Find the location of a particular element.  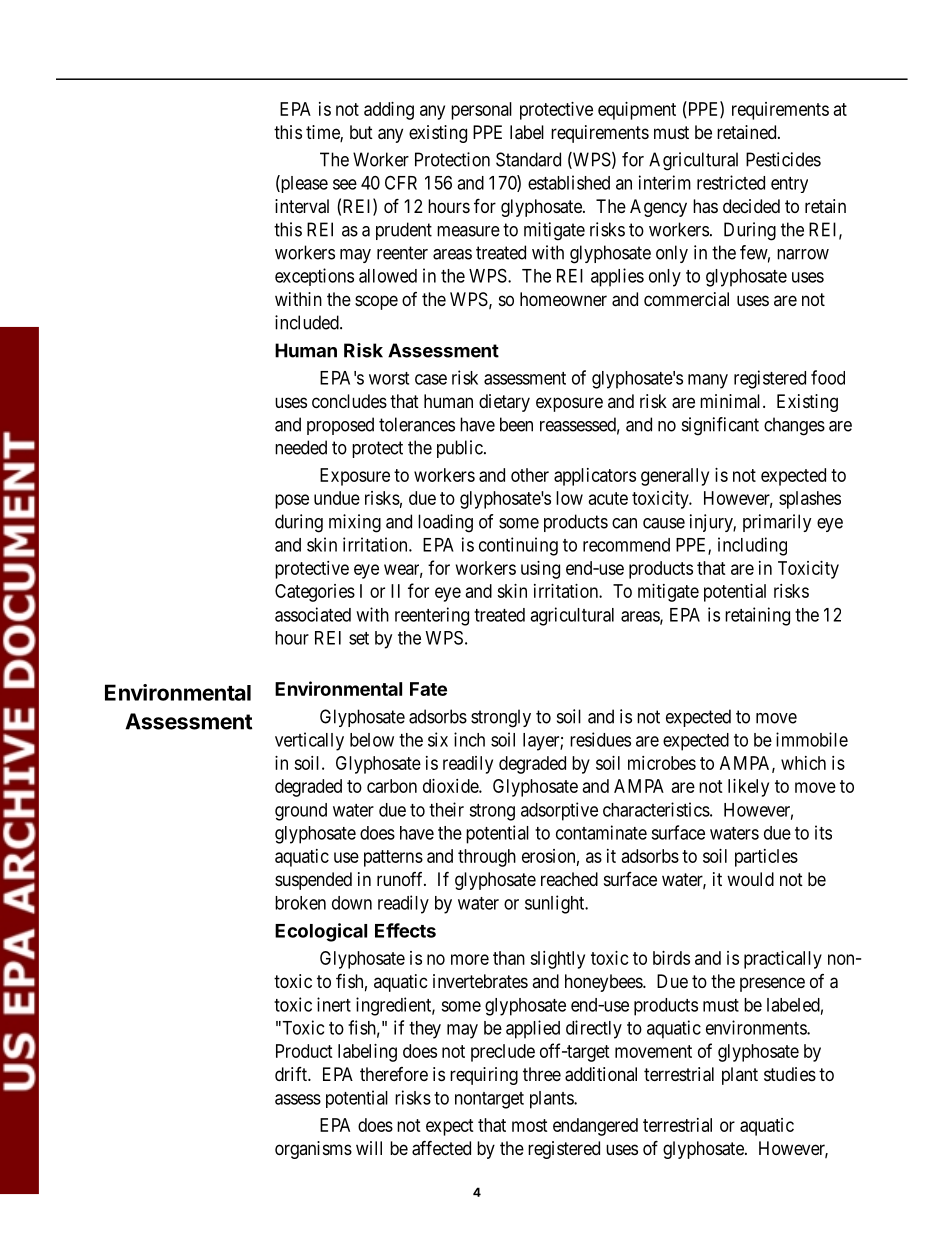

minimal is located at coordinates (732, 401).
